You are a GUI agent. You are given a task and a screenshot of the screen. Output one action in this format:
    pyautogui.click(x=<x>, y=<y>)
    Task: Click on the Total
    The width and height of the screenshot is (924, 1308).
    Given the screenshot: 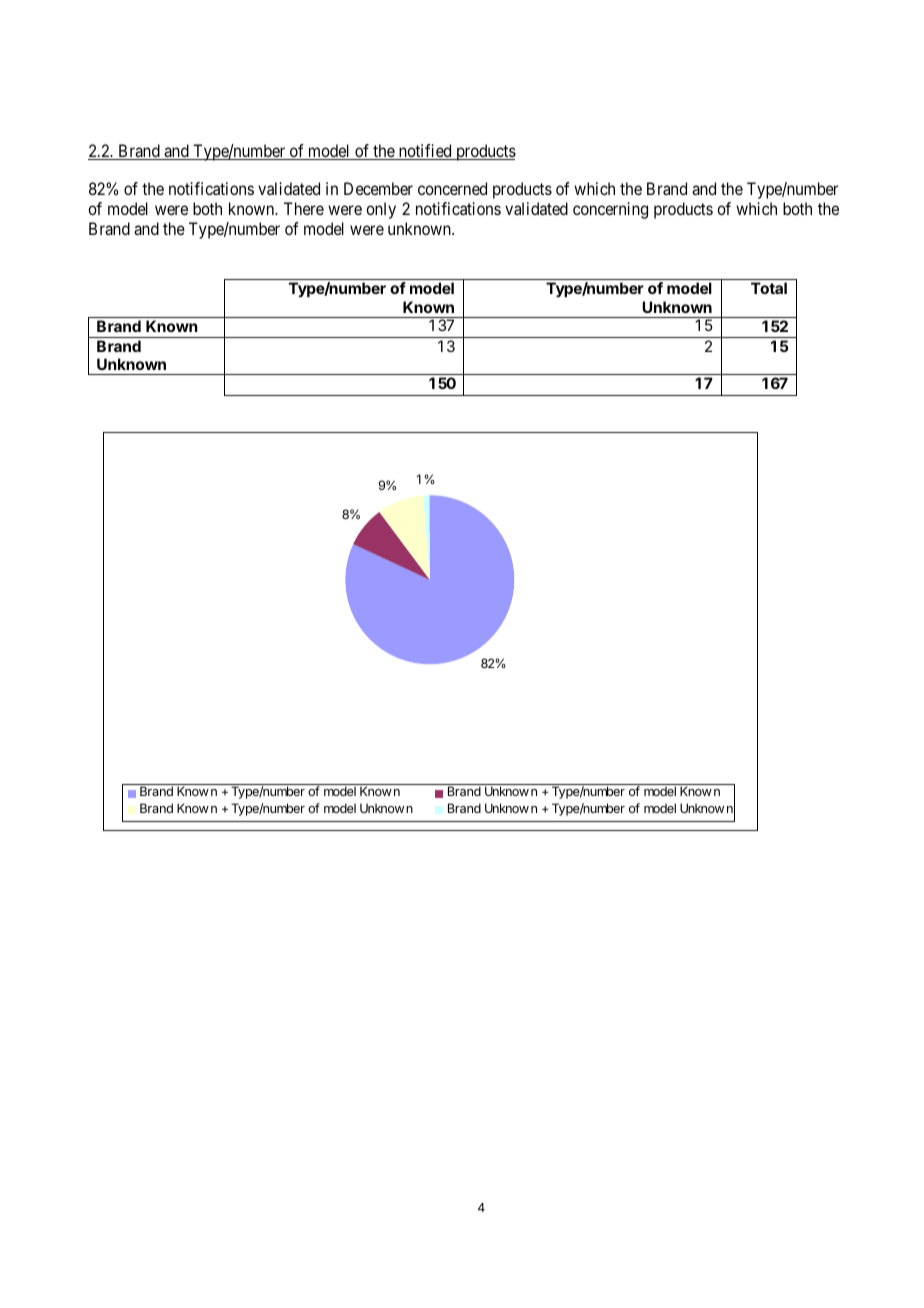 What is the action you would take?
    pyautogui.click(x=769, y=288)
